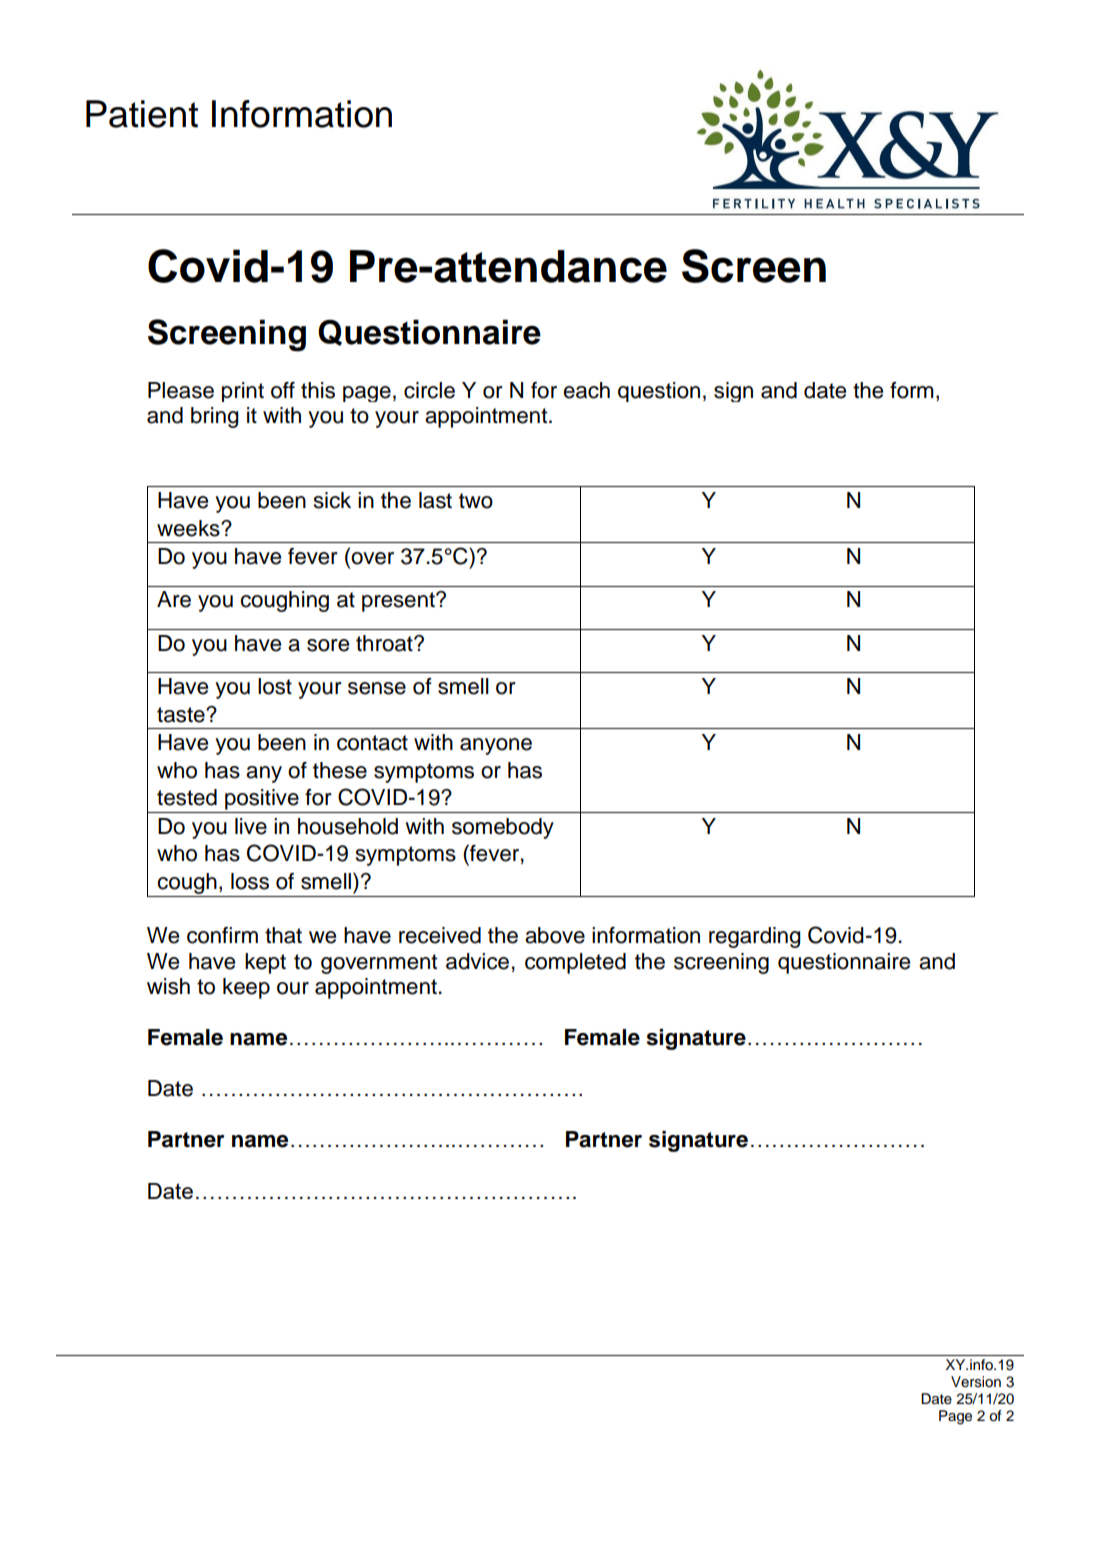 The width and height of the screenshot is (1103, 1559). Describe the element at coordinates (476, 501) in the screenshot. I see `two` at that location.
